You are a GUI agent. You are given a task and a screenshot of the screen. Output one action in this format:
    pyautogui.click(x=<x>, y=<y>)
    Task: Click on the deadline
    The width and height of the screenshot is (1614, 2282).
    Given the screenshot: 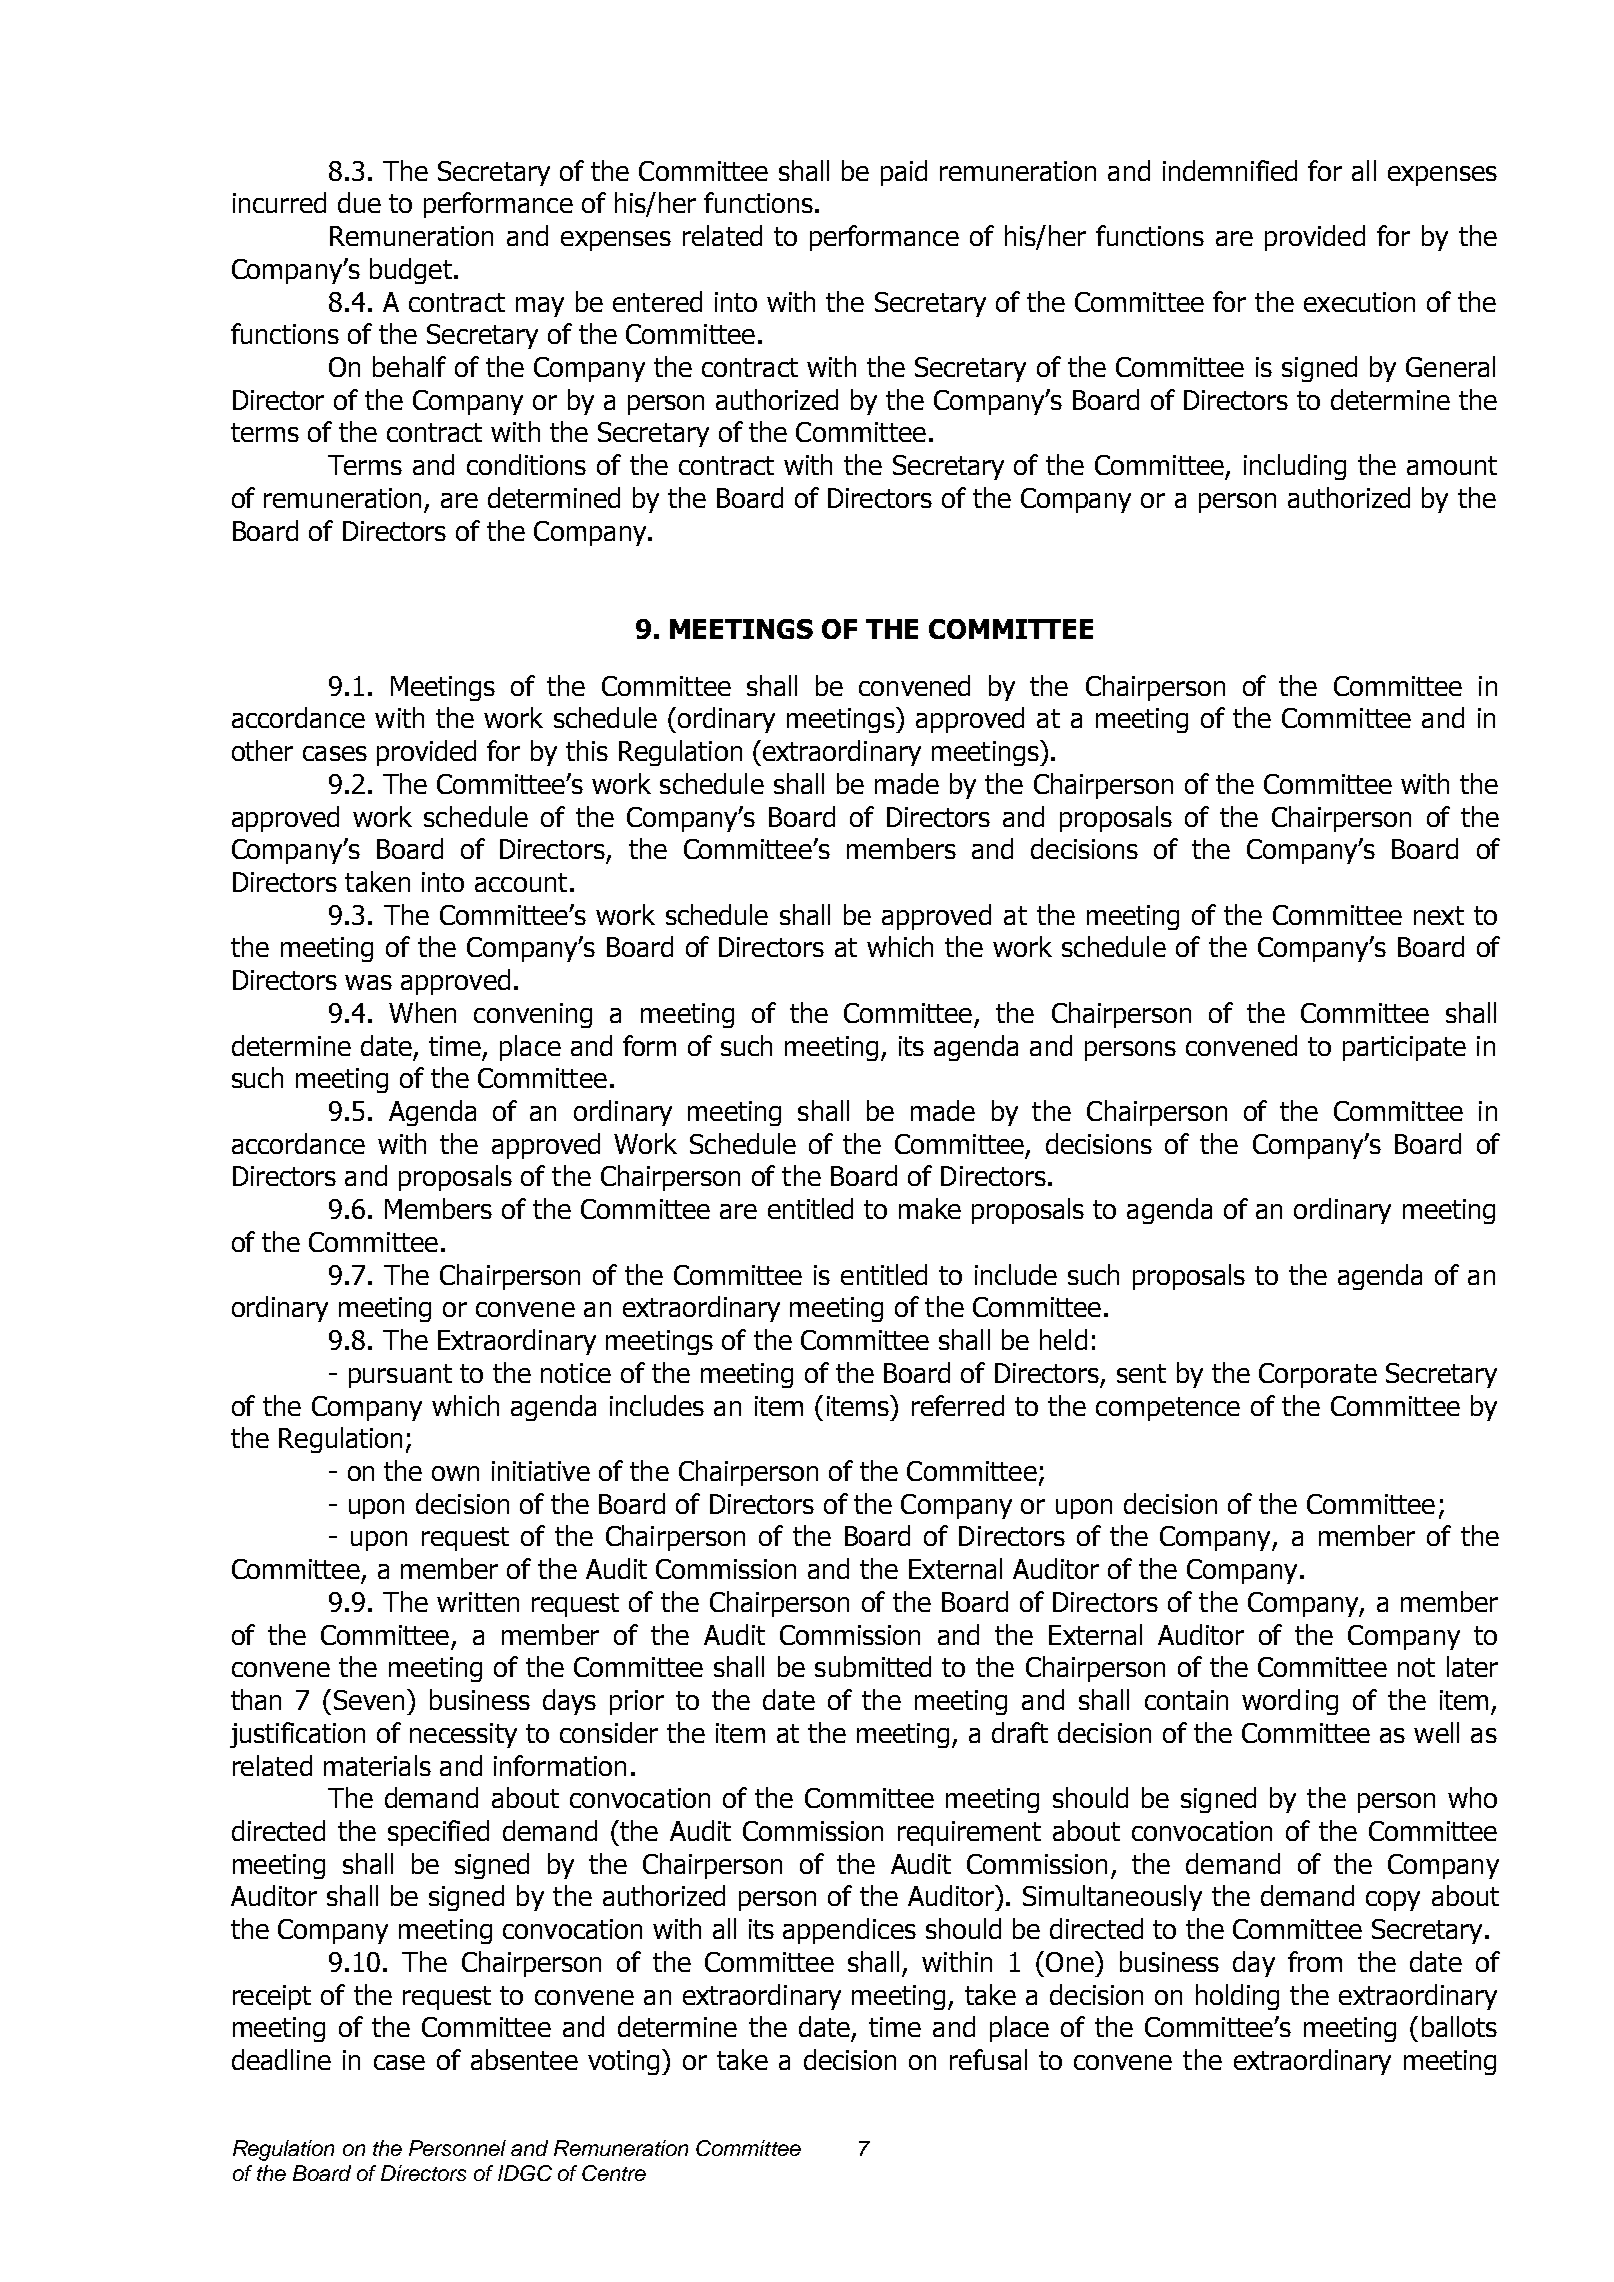 What is the action you would take?
    pyautogui.click(x=281, y=2059)
